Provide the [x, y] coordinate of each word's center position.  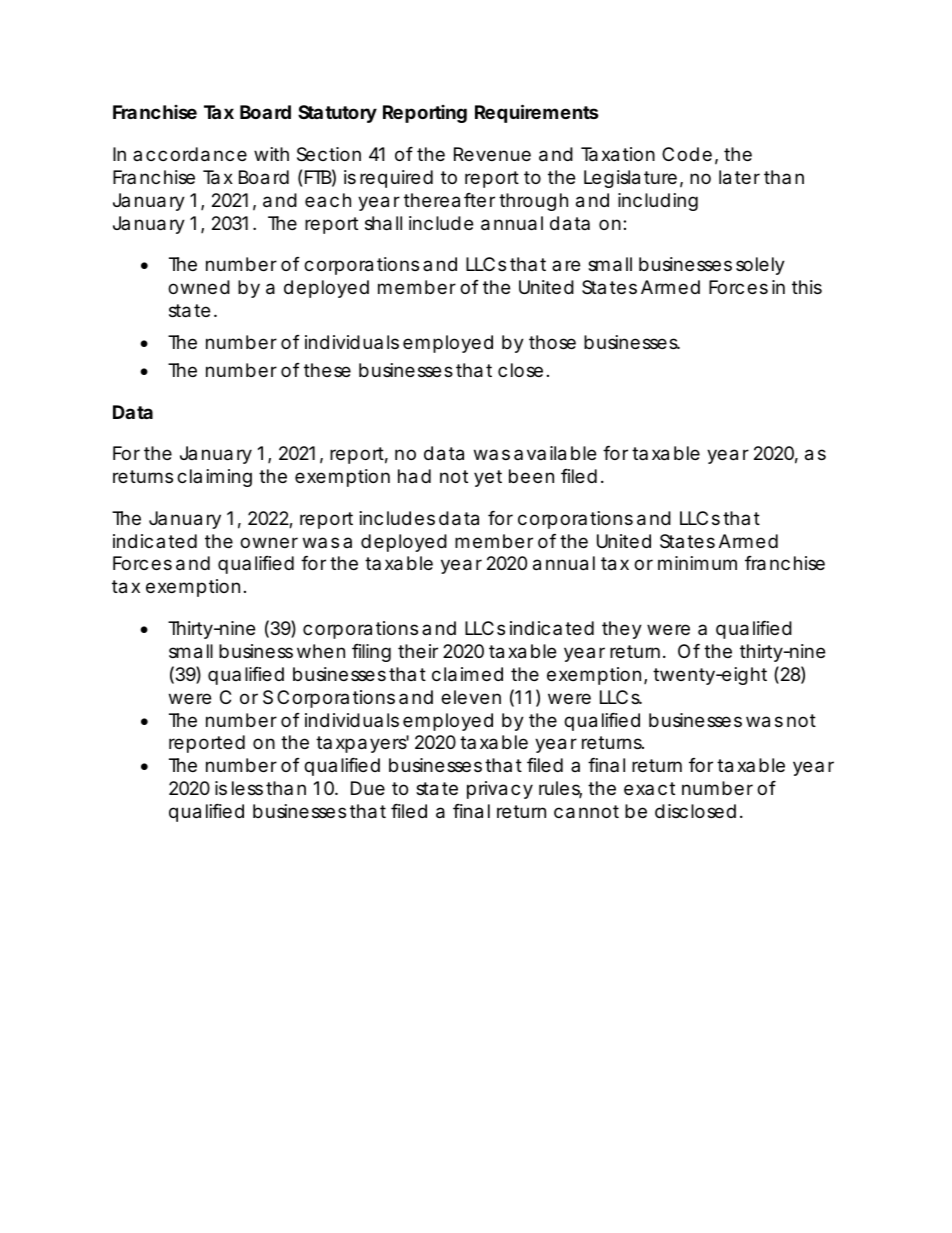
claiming [214, 478]
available [555, 453]
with [271, 154]
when [321, 651]
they [622, 630]
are [566, 265]
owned [199, 287]
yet [488, 478]
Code [687, 154]
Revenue [492, 154]
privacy [500, 790]
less [247, 788]
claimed [467, 674]
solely [760, 266]
